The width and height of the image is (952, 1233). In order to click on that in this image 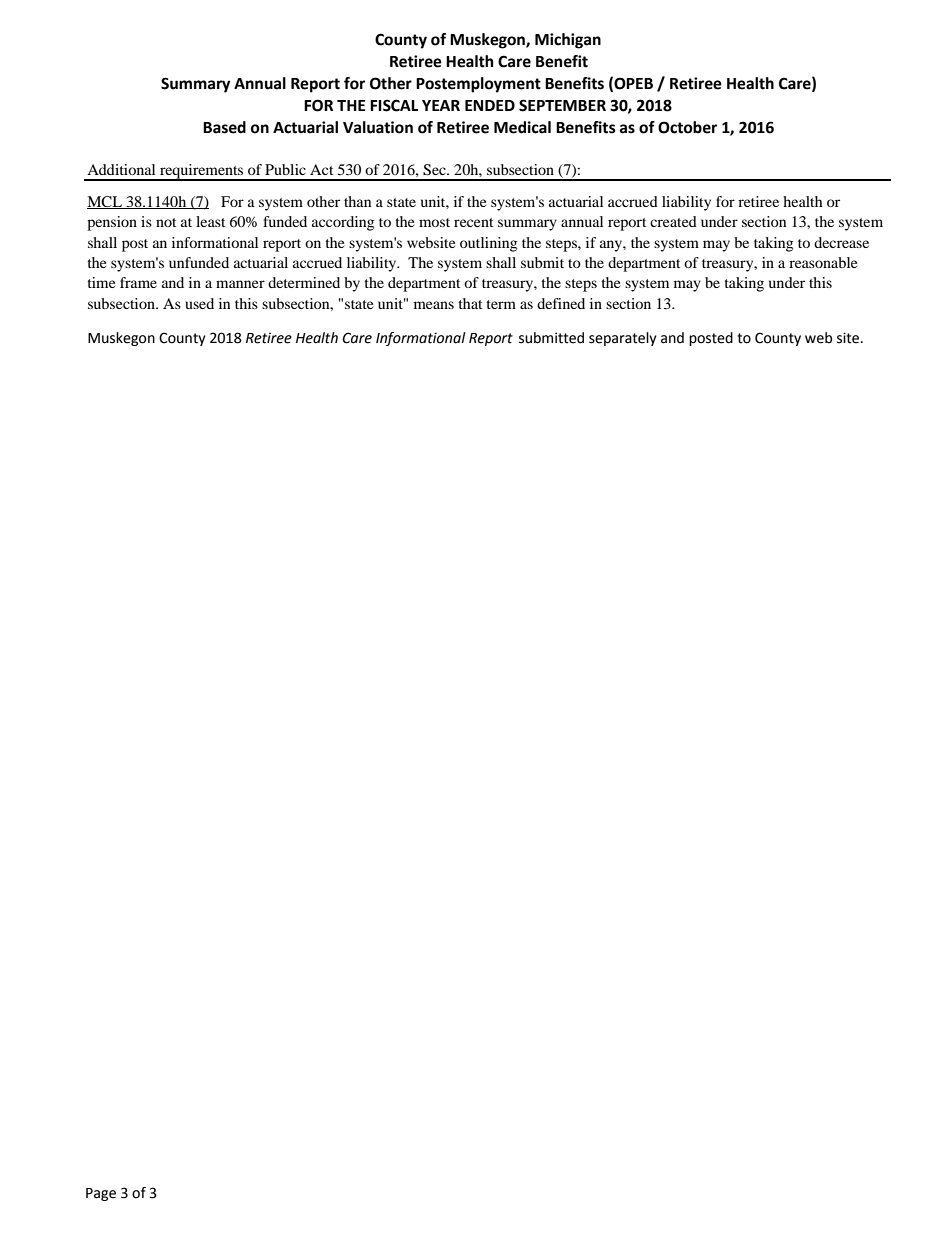, I will do `click(470, 303)`.
